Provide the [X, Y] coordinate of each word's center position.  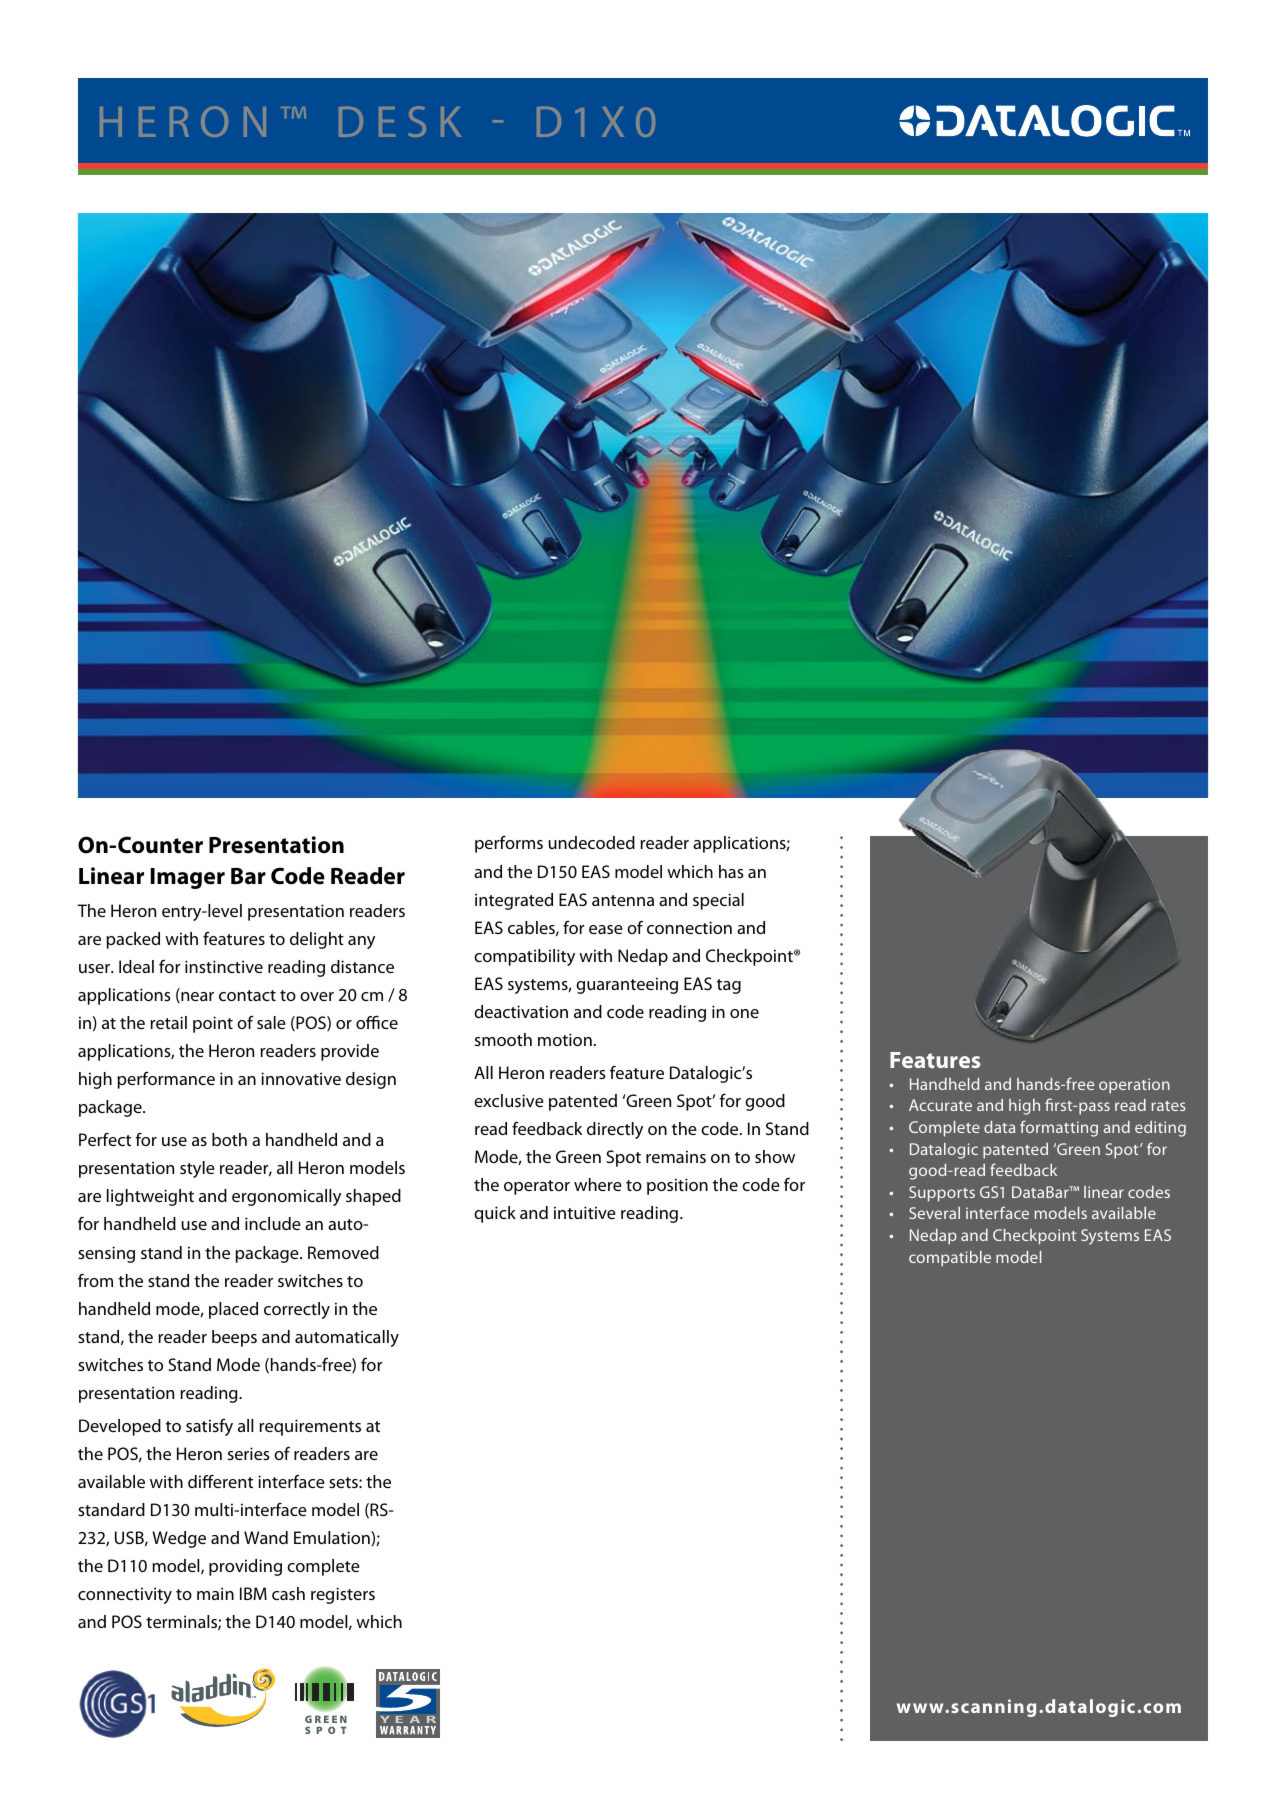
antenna [623, 900]
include [273, 1223]
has [731, 871]
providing [245, 1567]
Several [934, 1213]
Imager [188, 878]
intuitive [585, 1212]
